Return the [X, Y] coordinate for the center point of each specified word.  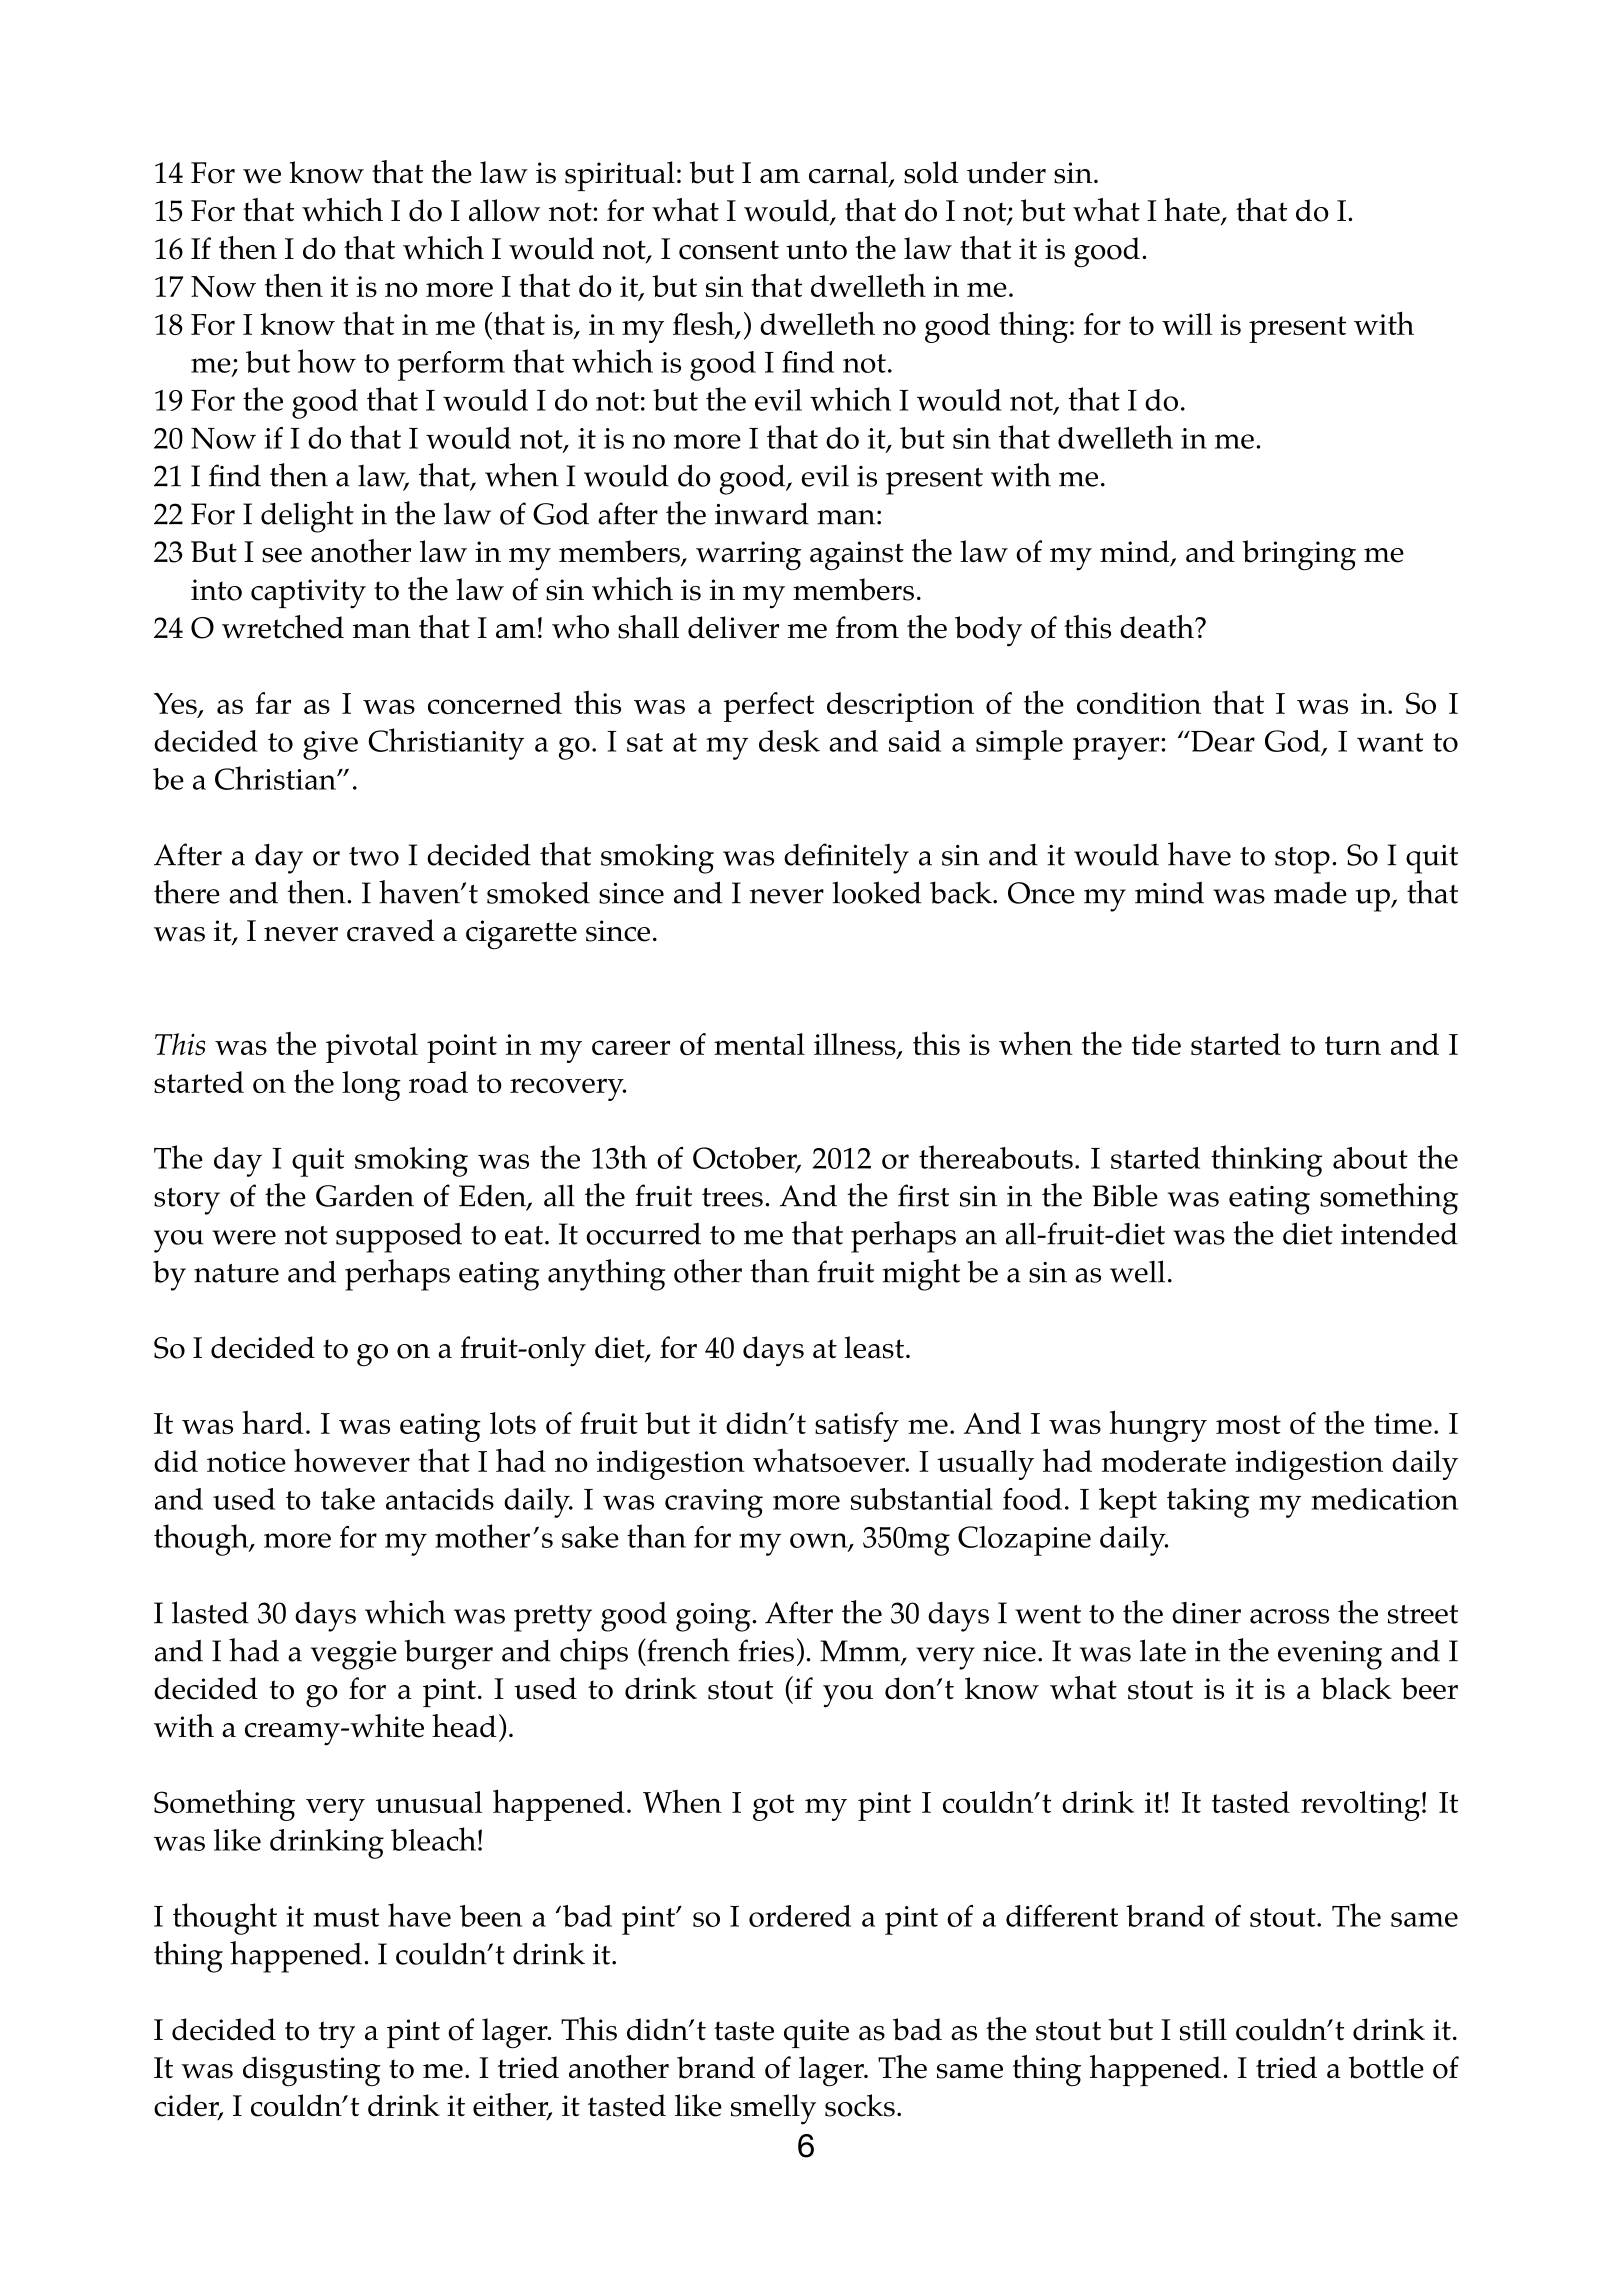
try [336, 2035]
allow [504, 210]
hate [1193, 211]
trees [732, 1197]
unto [816, 250]
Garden [365, 1196]
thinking [1266, 1161]
